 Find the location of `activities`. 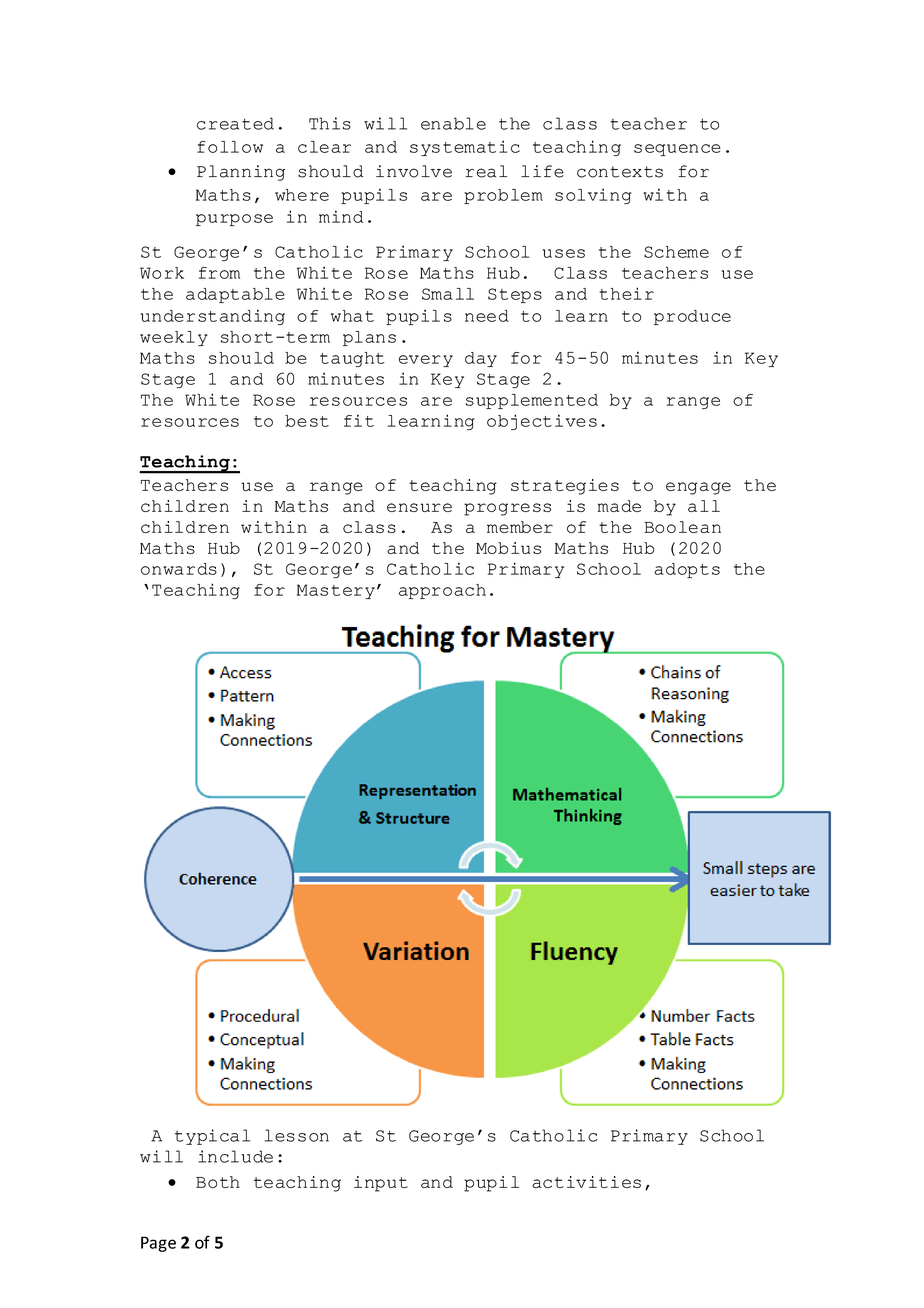

activities is located at coordinates (586, 1182).
